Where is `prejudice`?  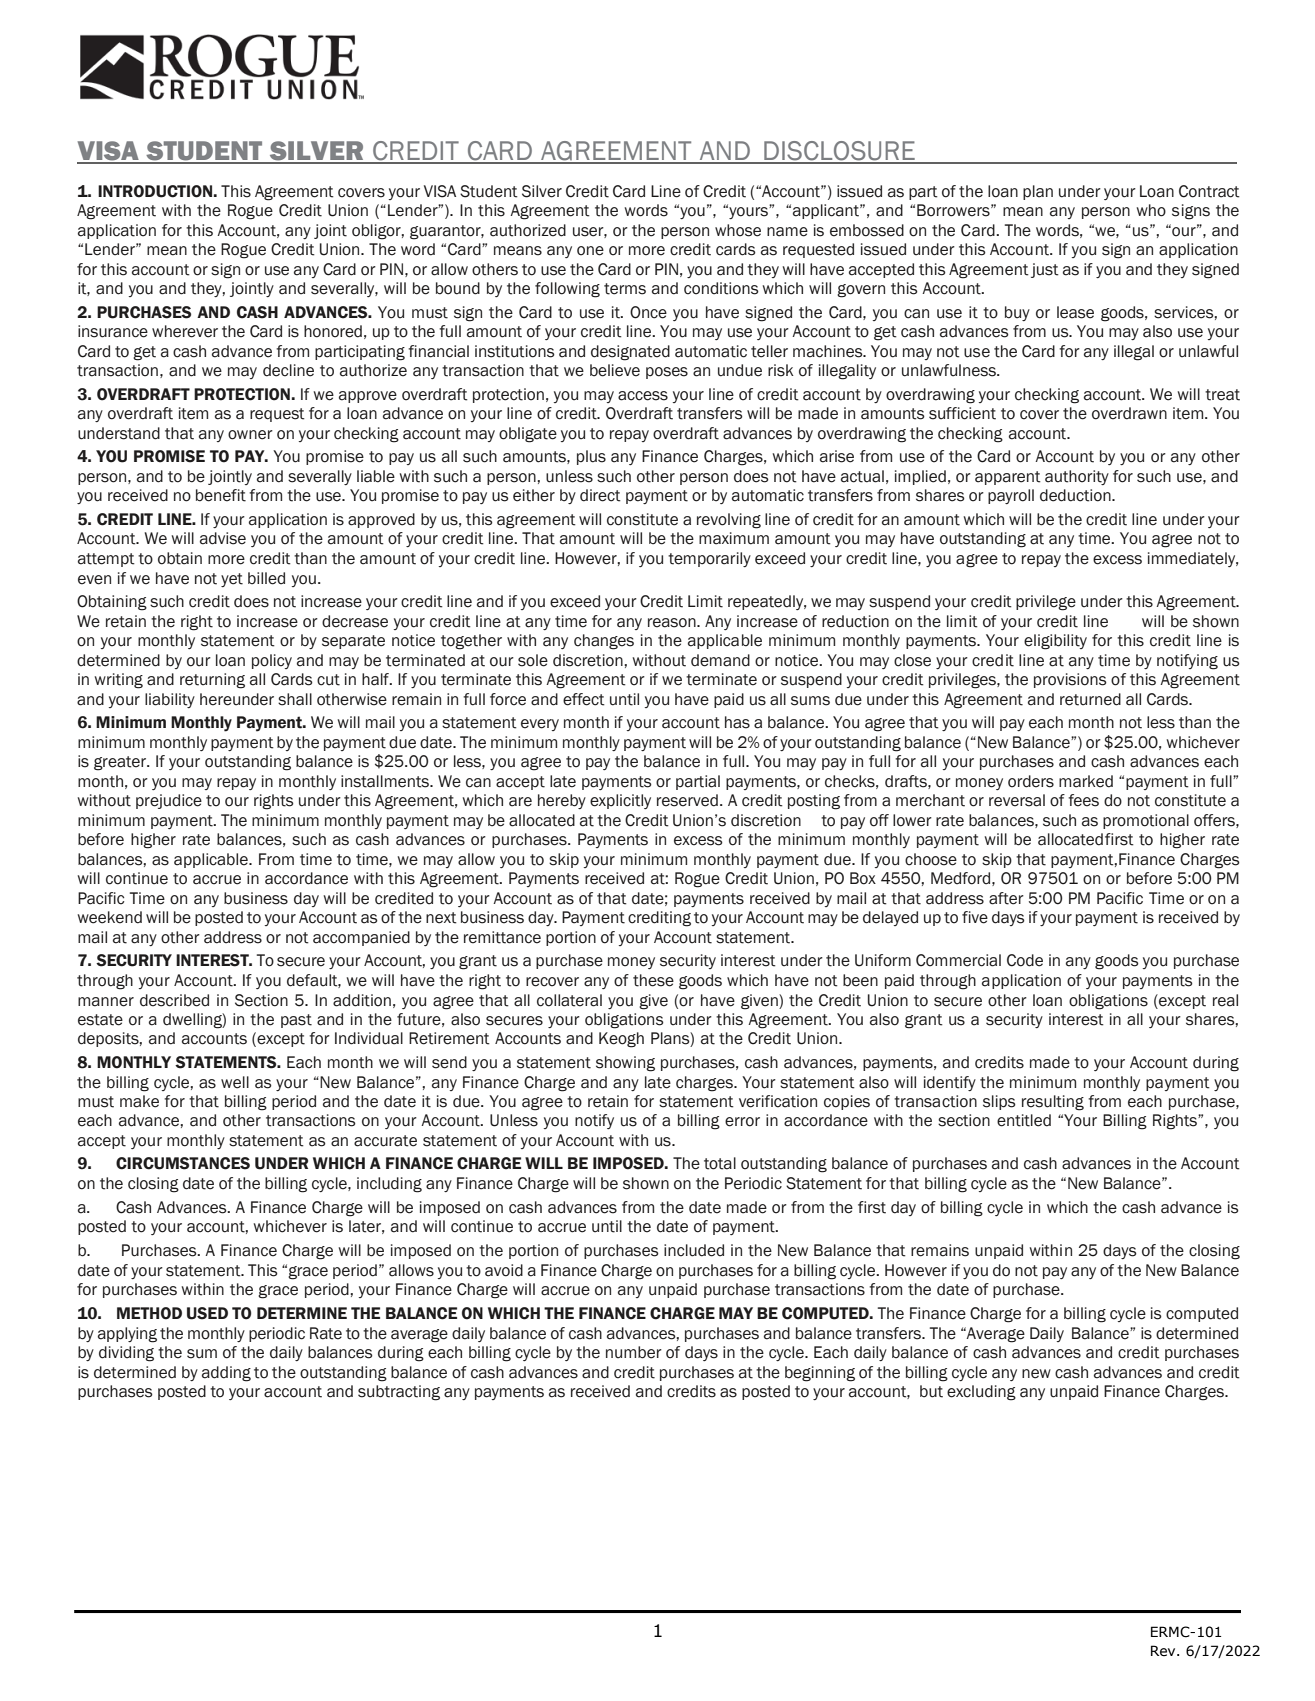 prejudice is located at coordinates (169, 801).
